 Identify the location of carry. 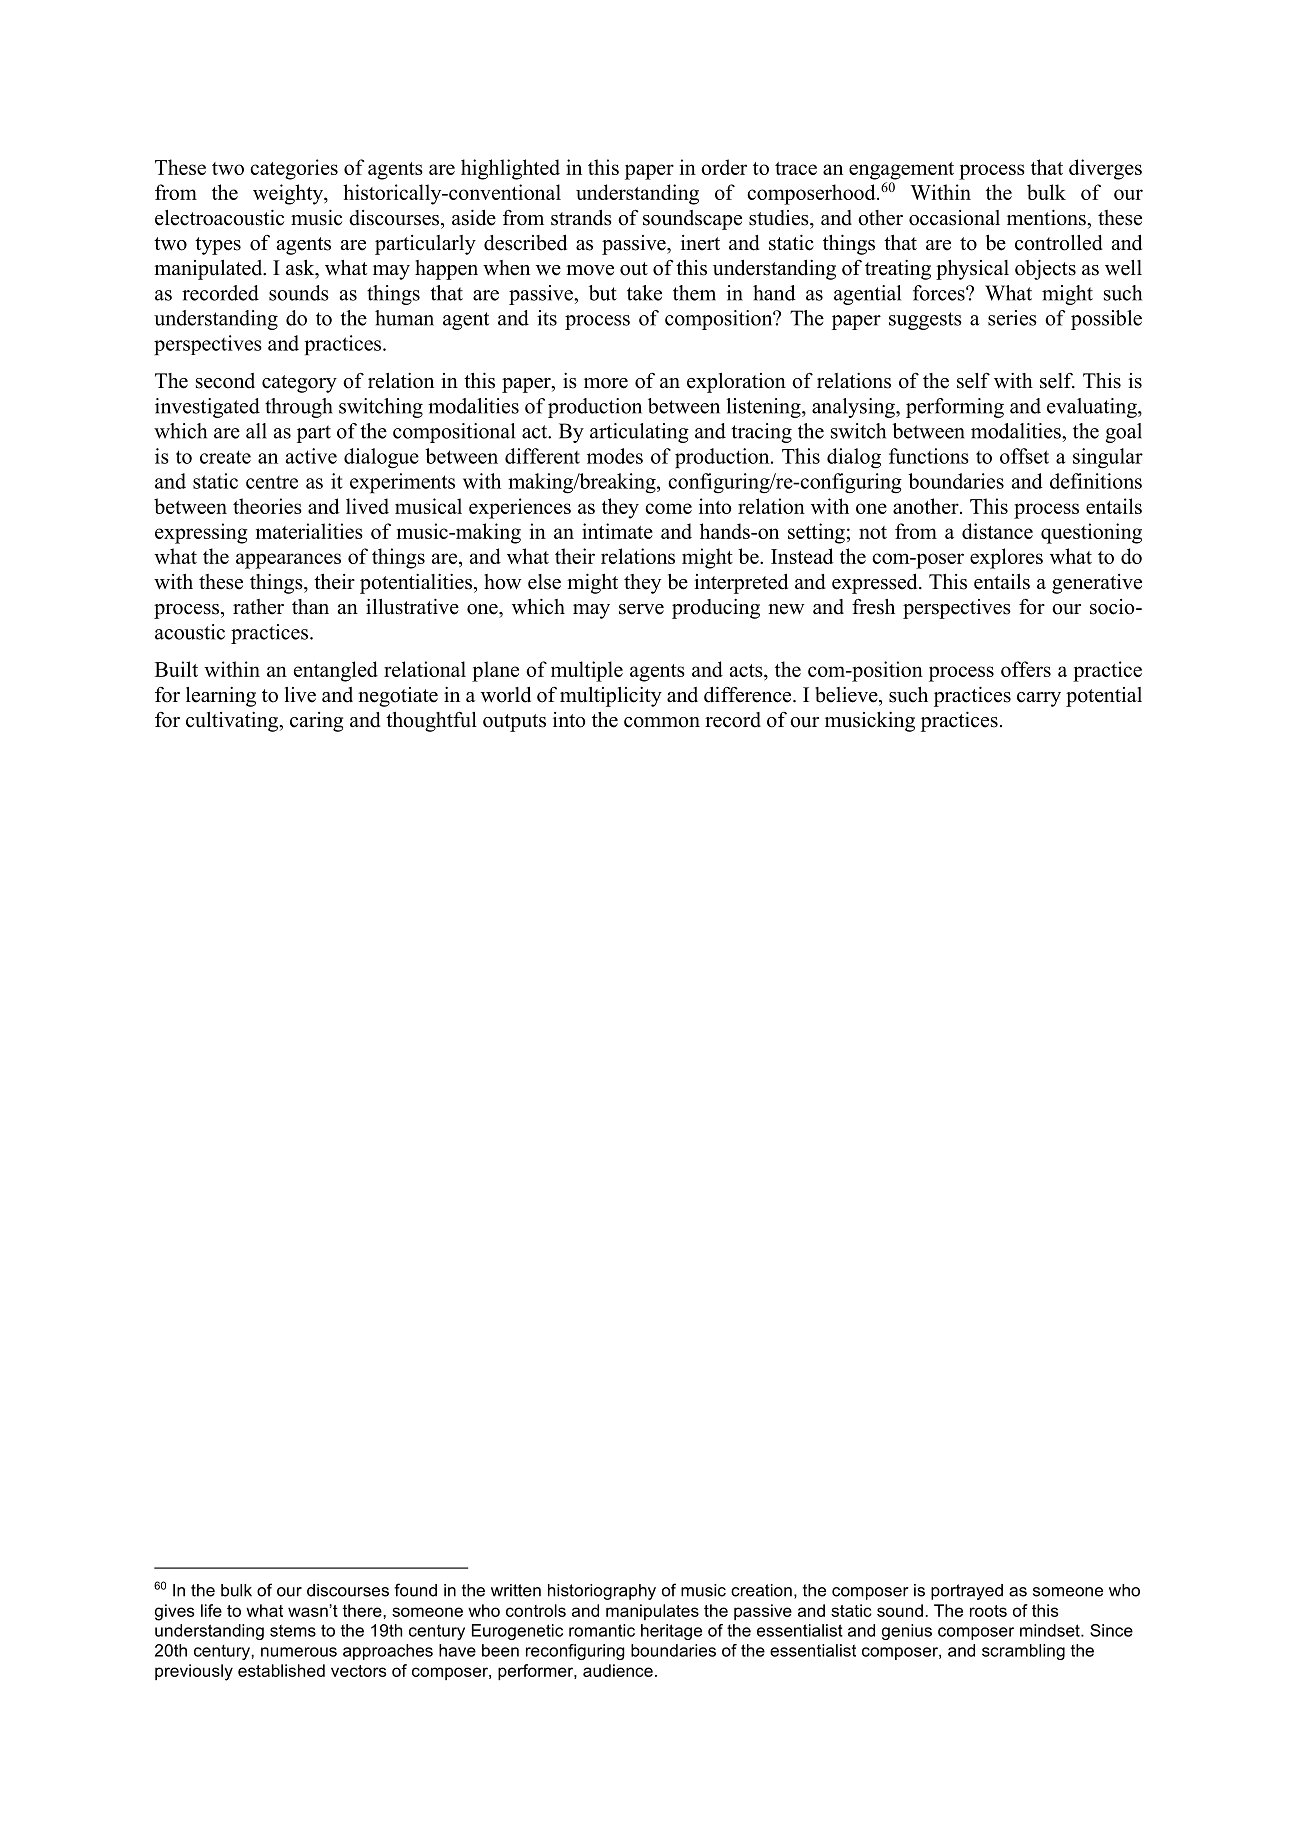
(1039, 699).
